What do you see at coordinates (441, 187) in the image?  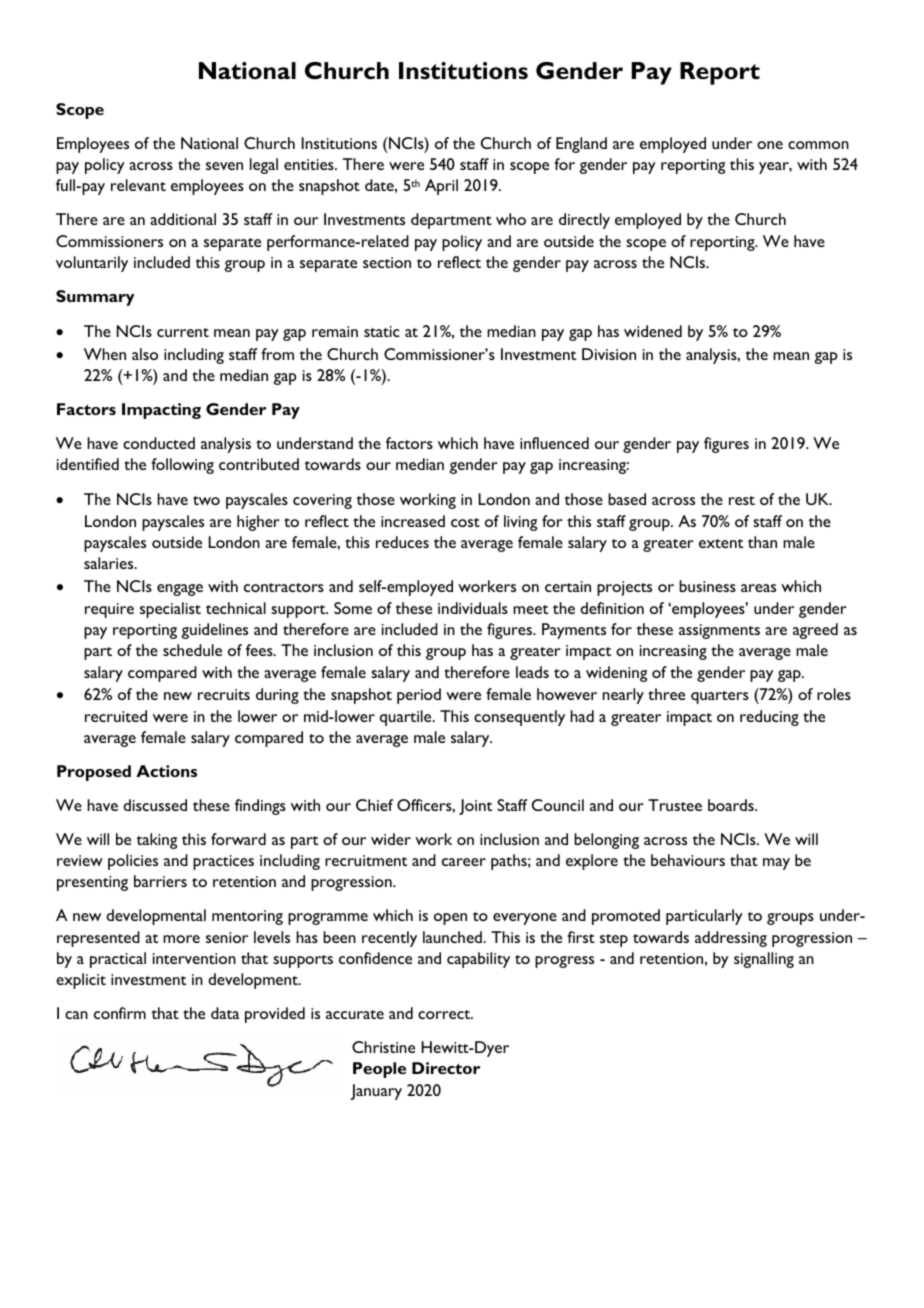 I see `April` at bounding box center [441, 187].
